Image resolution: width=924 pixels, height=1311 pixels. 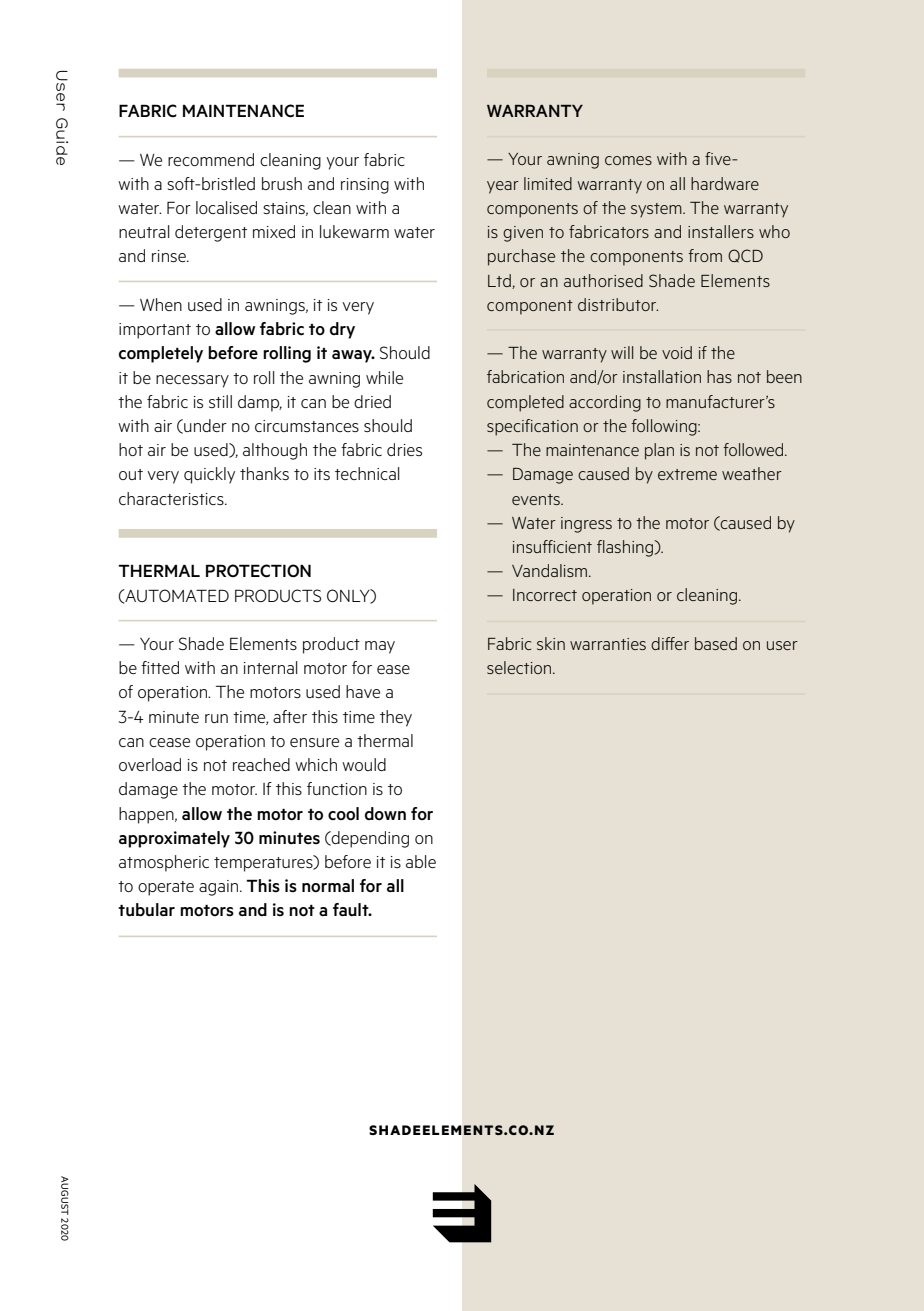 I want to click on events, so click(x=537, y=499).
